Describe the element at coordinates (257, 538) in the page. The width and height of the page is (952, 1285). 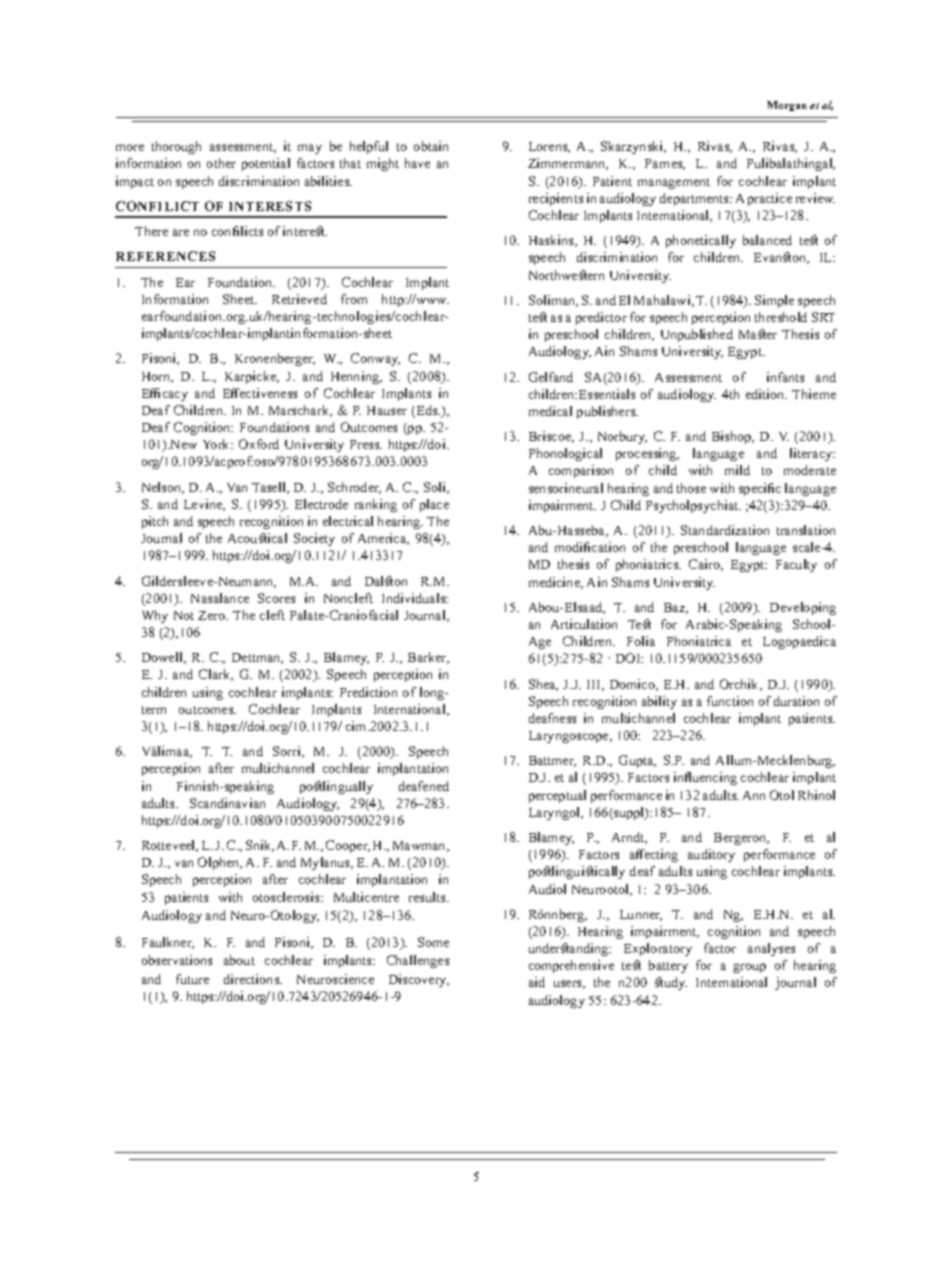
I see `Acoustical` at that location.
